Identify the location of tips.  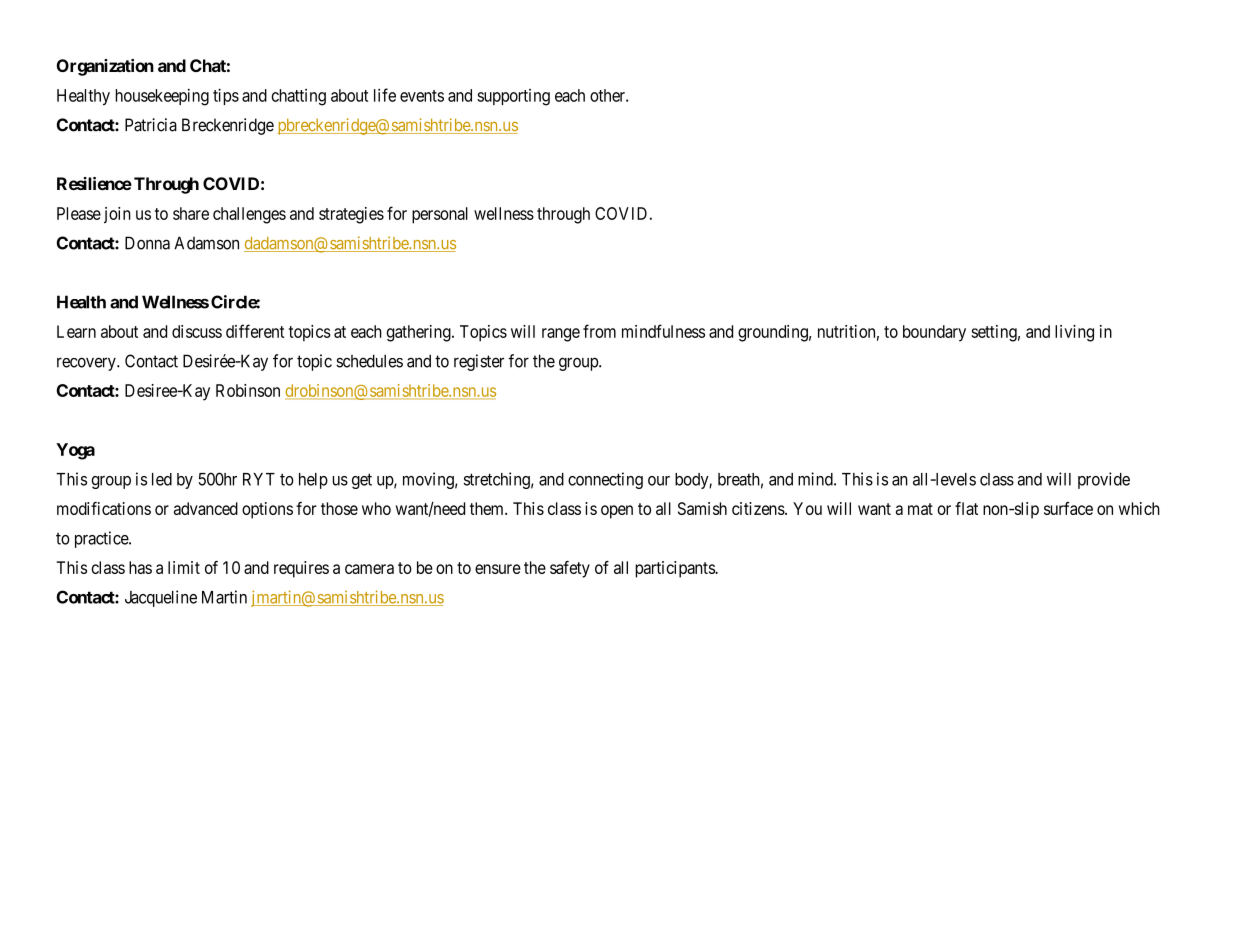
(226, 96).
